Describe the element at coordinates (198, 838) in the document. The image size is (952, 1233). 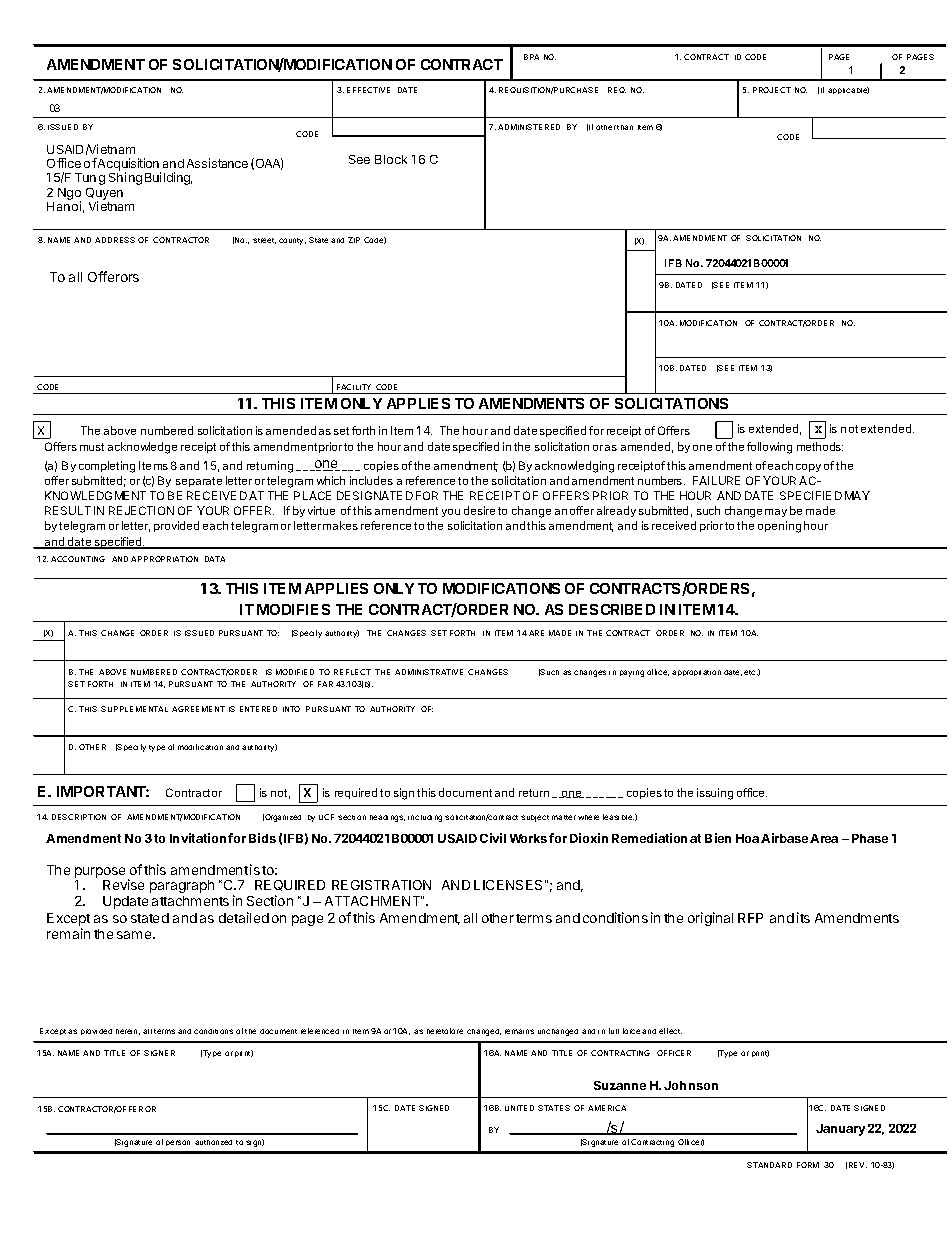
I see `Invitation` at that location.
